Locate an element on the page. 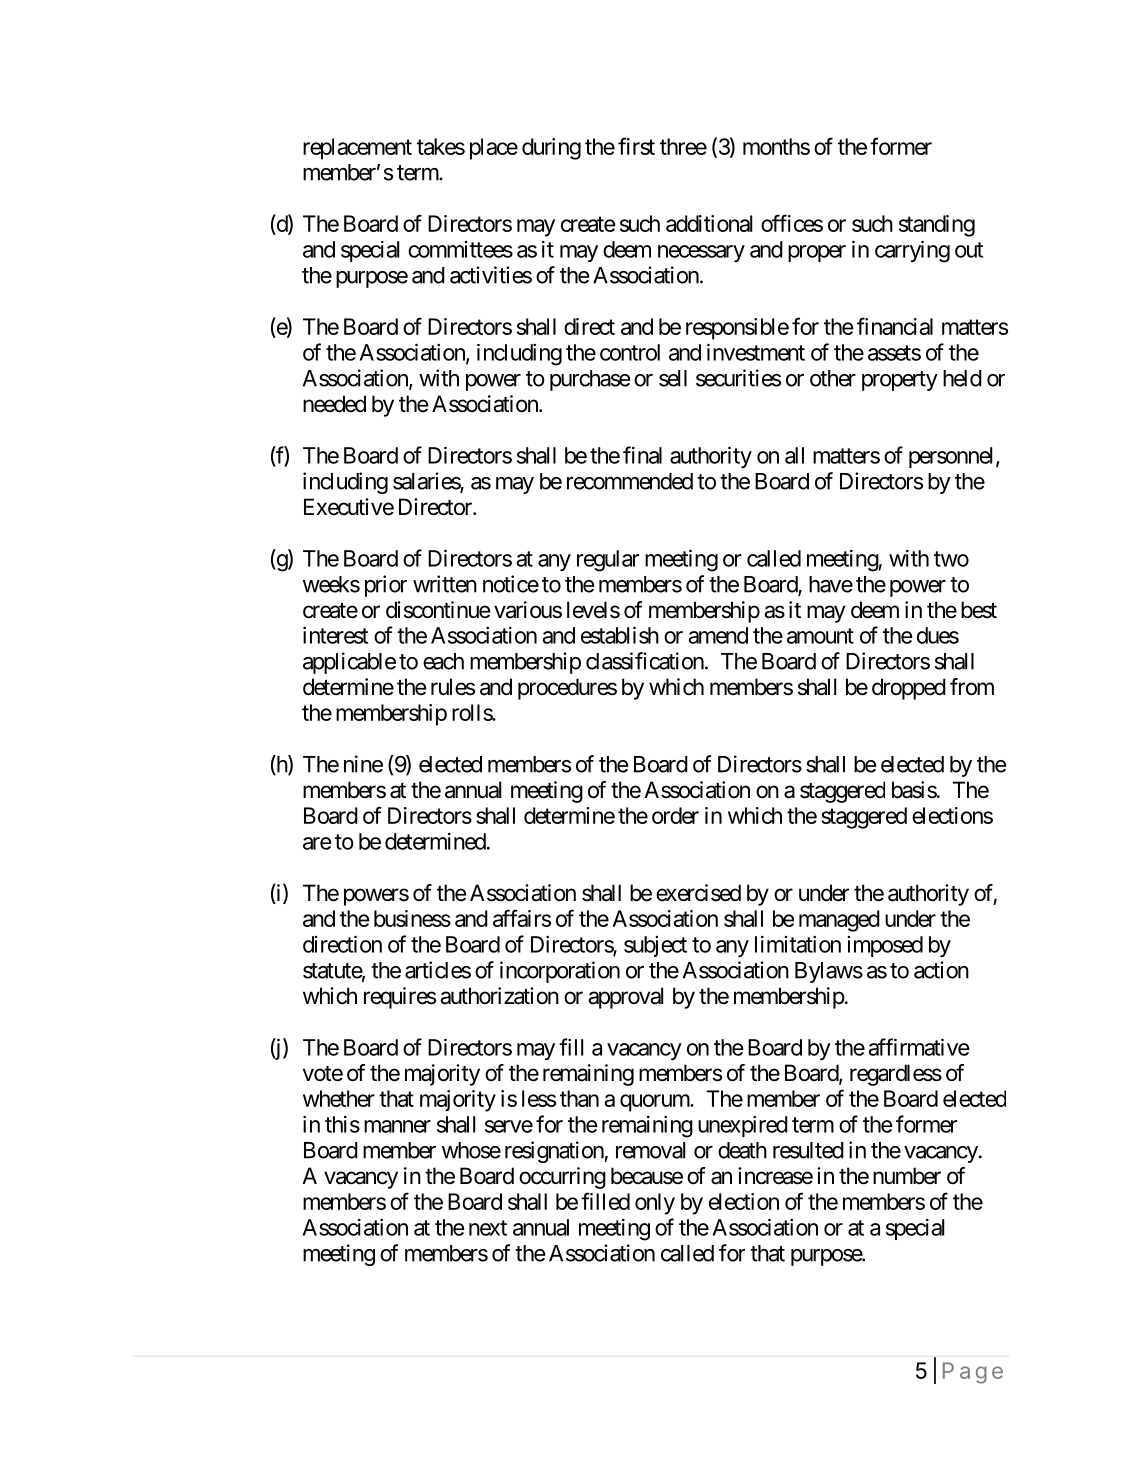  imposed is located at coordinates (885, 946).
